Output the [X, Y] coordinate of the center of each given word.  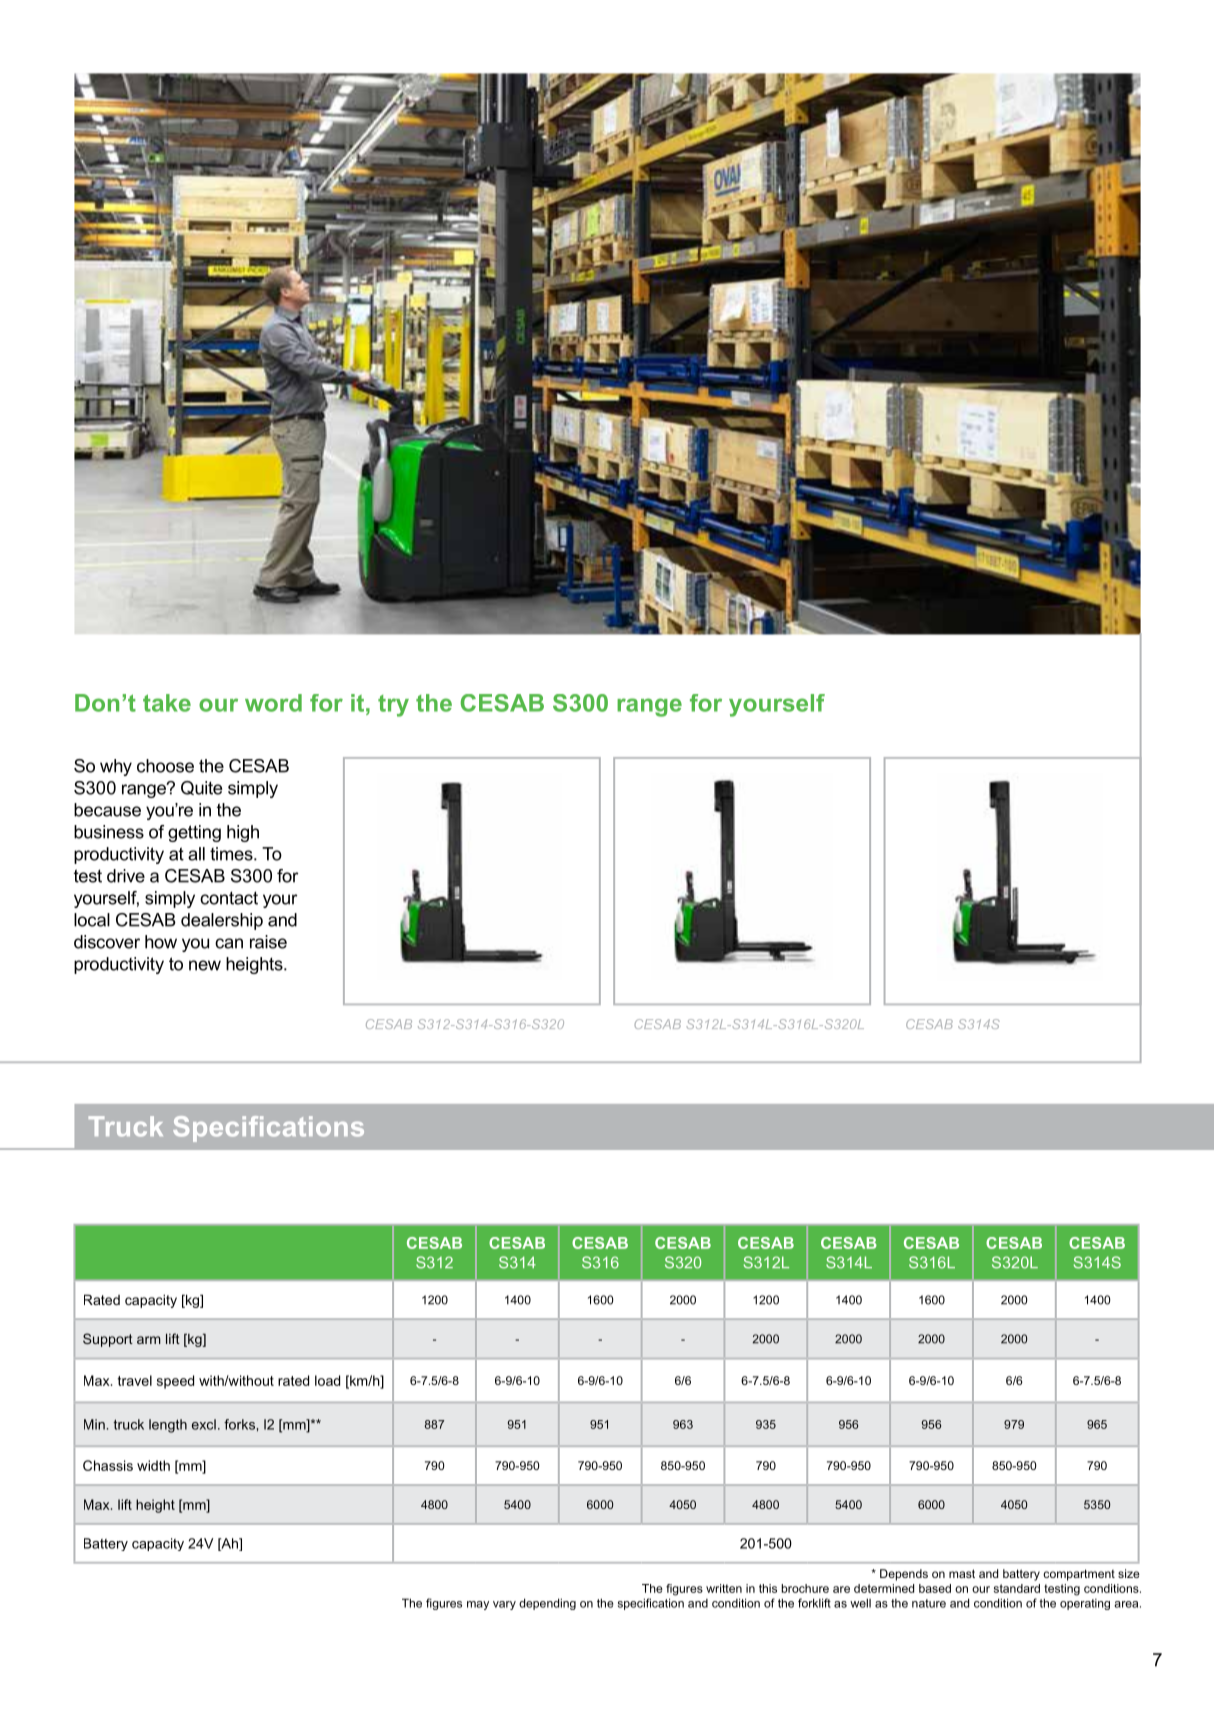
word [273, 703]
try [393, 706]
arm [149, 1340]
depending [547, 1604]
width [153, 1465]
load [327, 1380]
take [167, 703]
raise [268, 942]
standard [1017, 1588]
